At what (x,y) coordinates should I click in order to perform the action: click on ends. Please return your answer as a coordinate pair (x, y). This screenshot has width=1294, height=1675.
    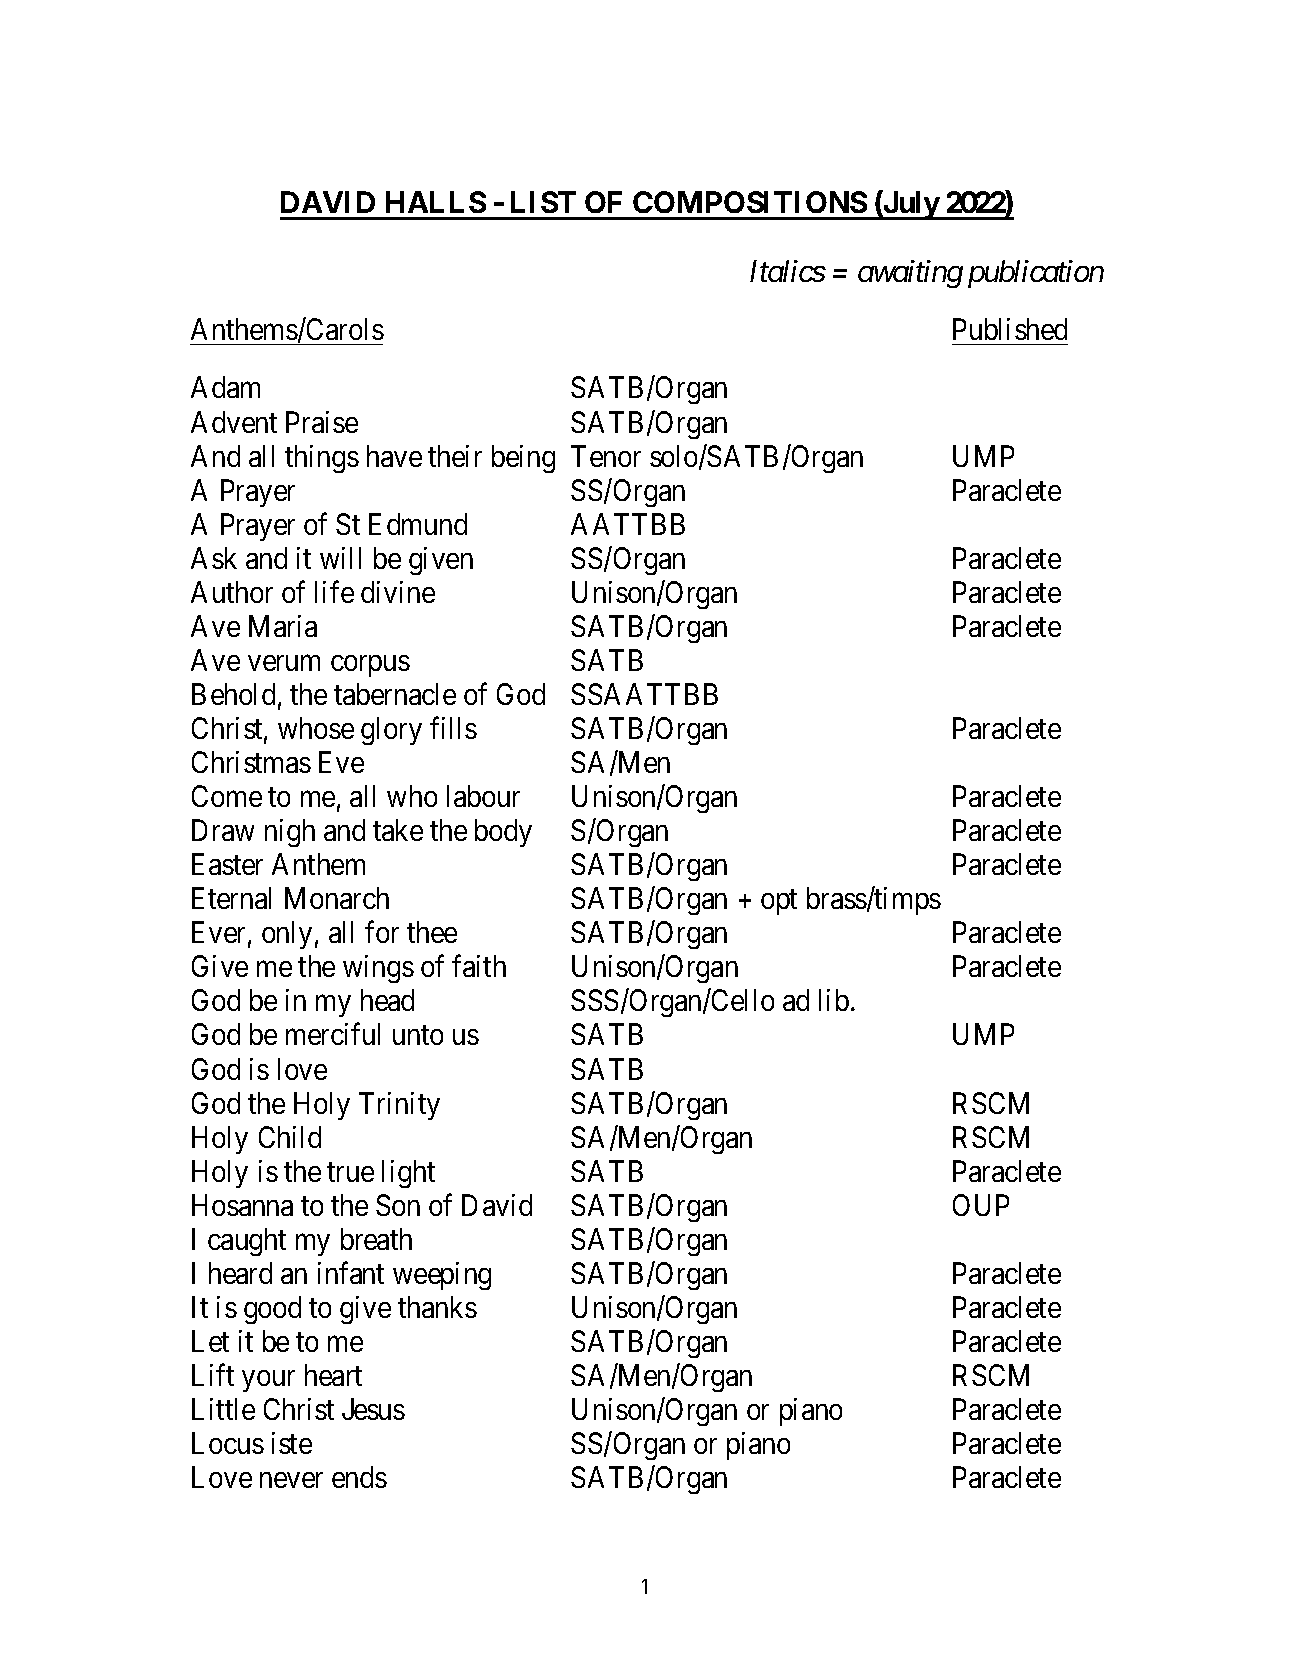
    Looking at the image, I should click on (359, 1477).
